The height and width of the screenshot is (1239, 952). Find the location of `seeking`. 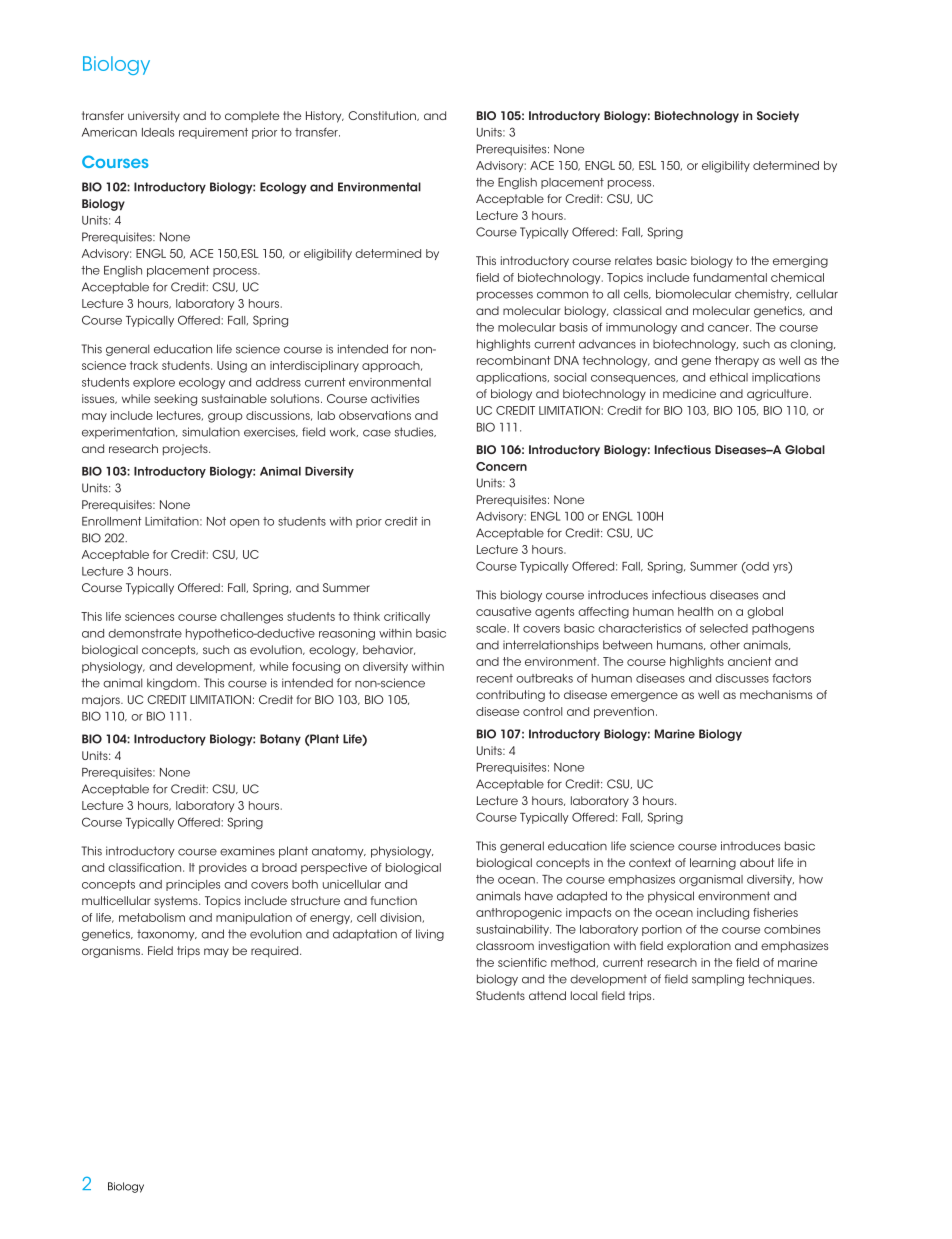

seeking is located at coordinates (175, 400).
